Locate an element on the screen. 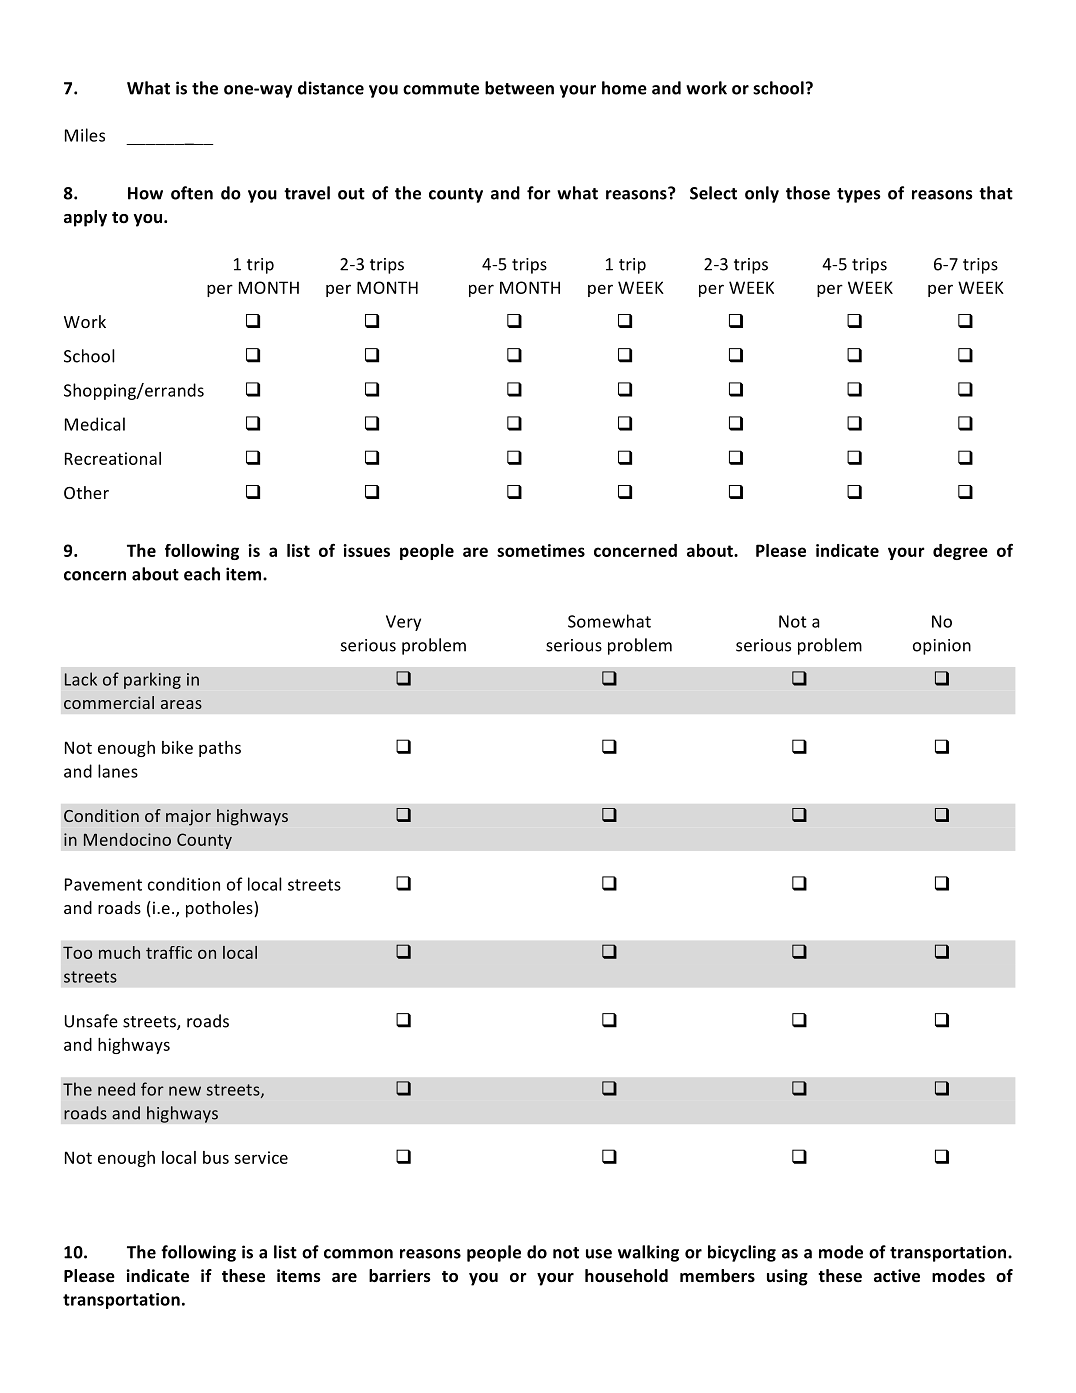 Image resolution: width=1076 pixels, height=1393 pixels. each is located at coordinates (202, 574).
